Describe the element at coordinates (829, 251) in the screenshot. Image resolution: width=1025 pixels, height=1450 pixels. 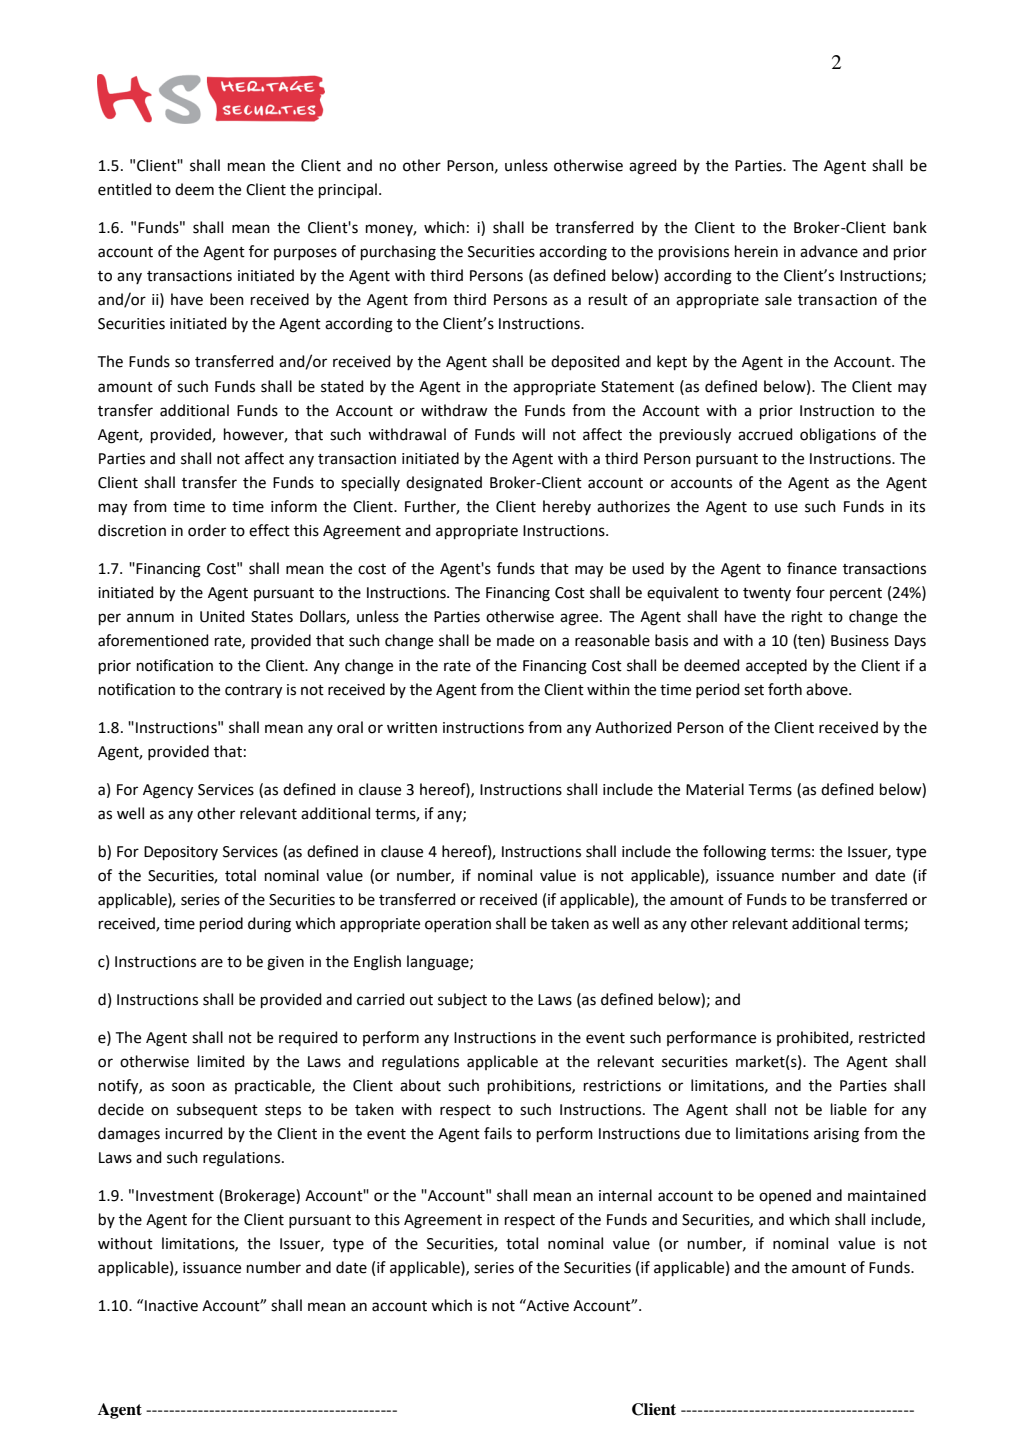
I see `advance` at that location.
